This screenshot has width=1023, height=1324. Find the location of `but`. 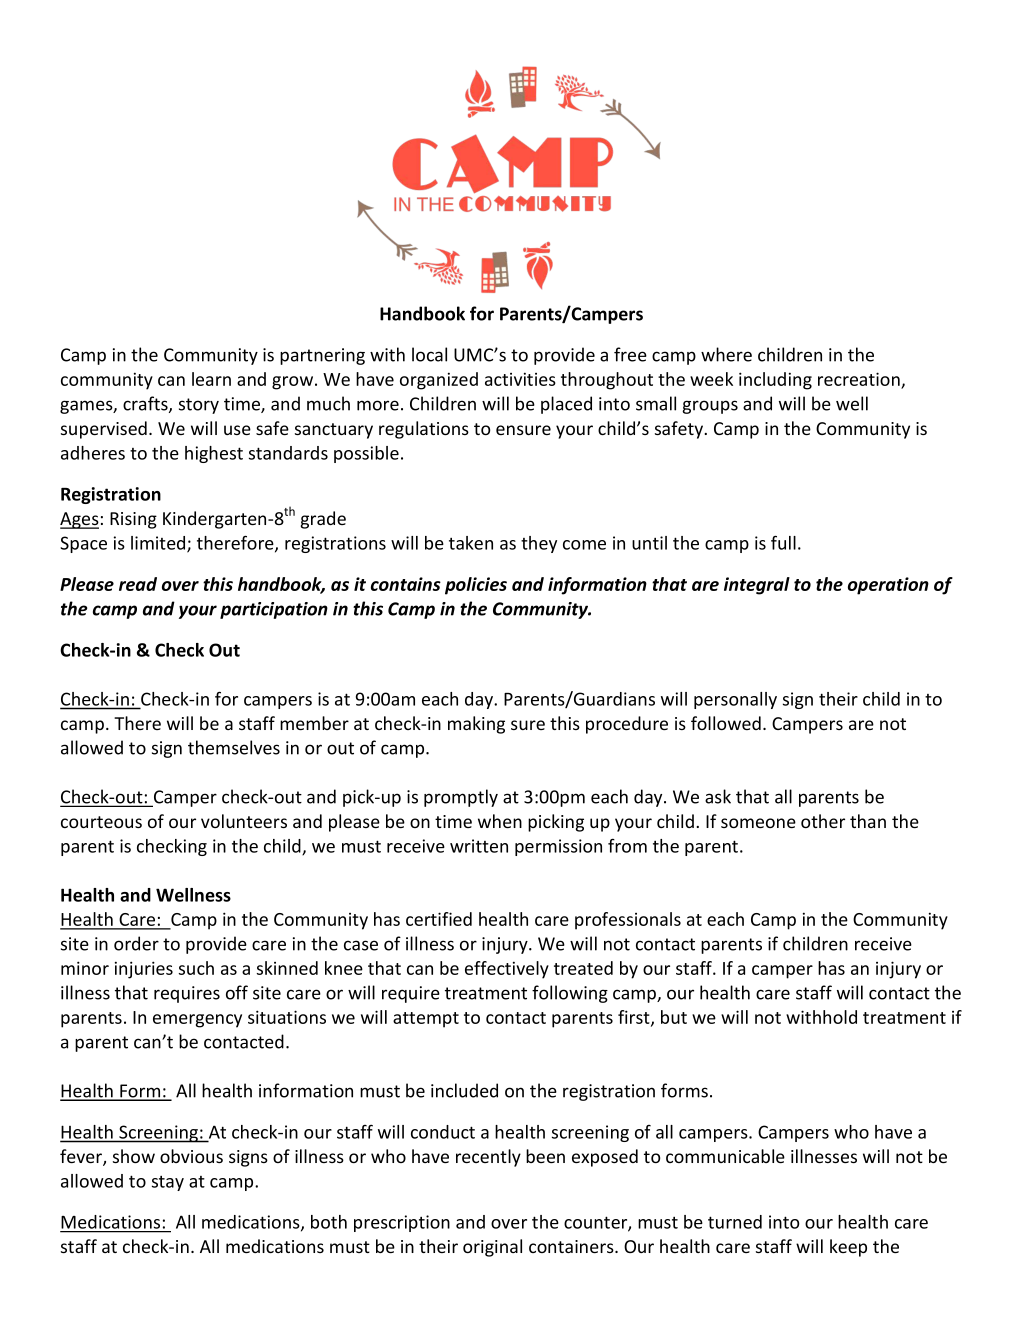

but is located at coordinates (674, 1017).
